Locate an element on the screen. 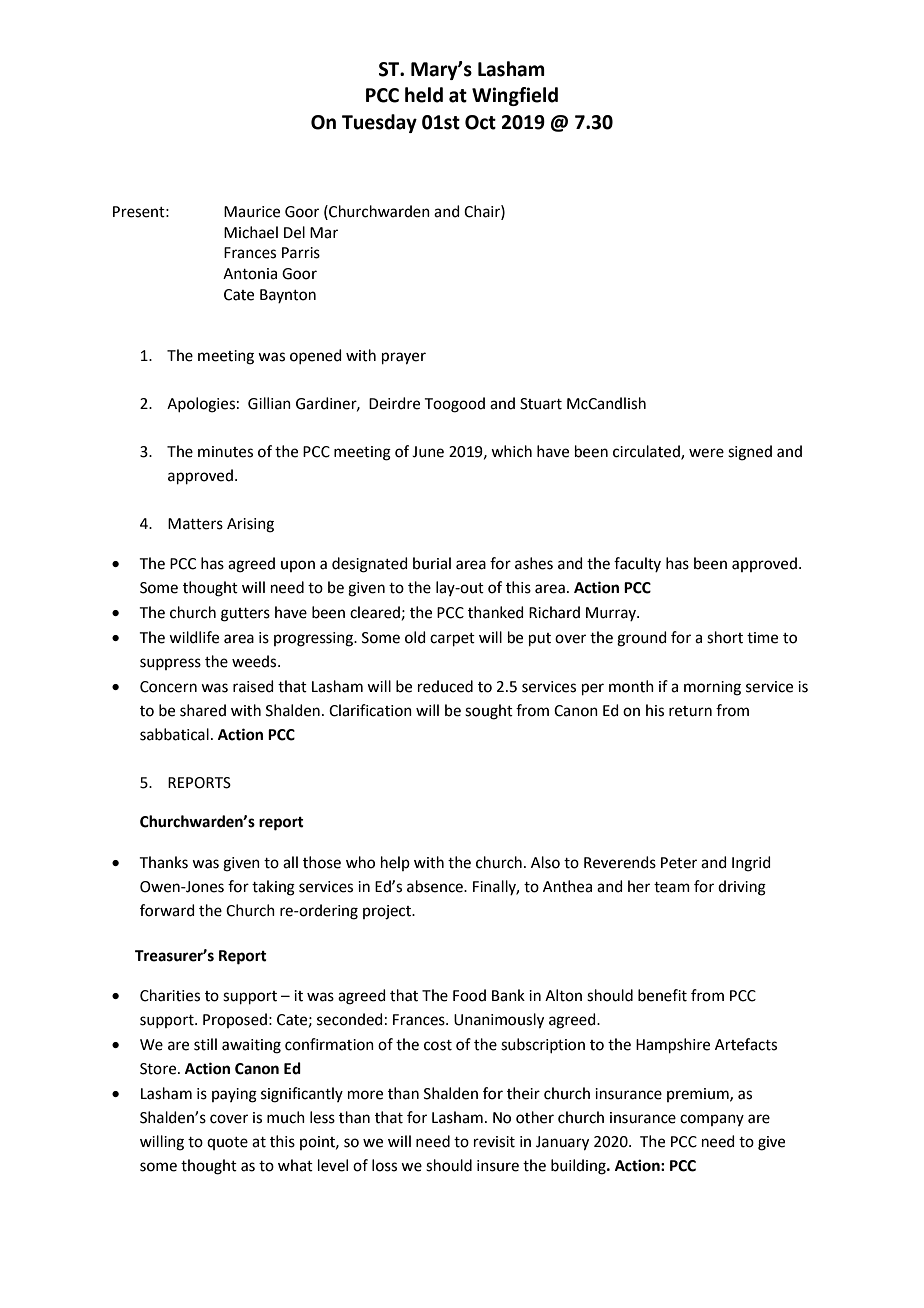 The image size is (924, 1308). minutes is located at coordinates (225, 452).
